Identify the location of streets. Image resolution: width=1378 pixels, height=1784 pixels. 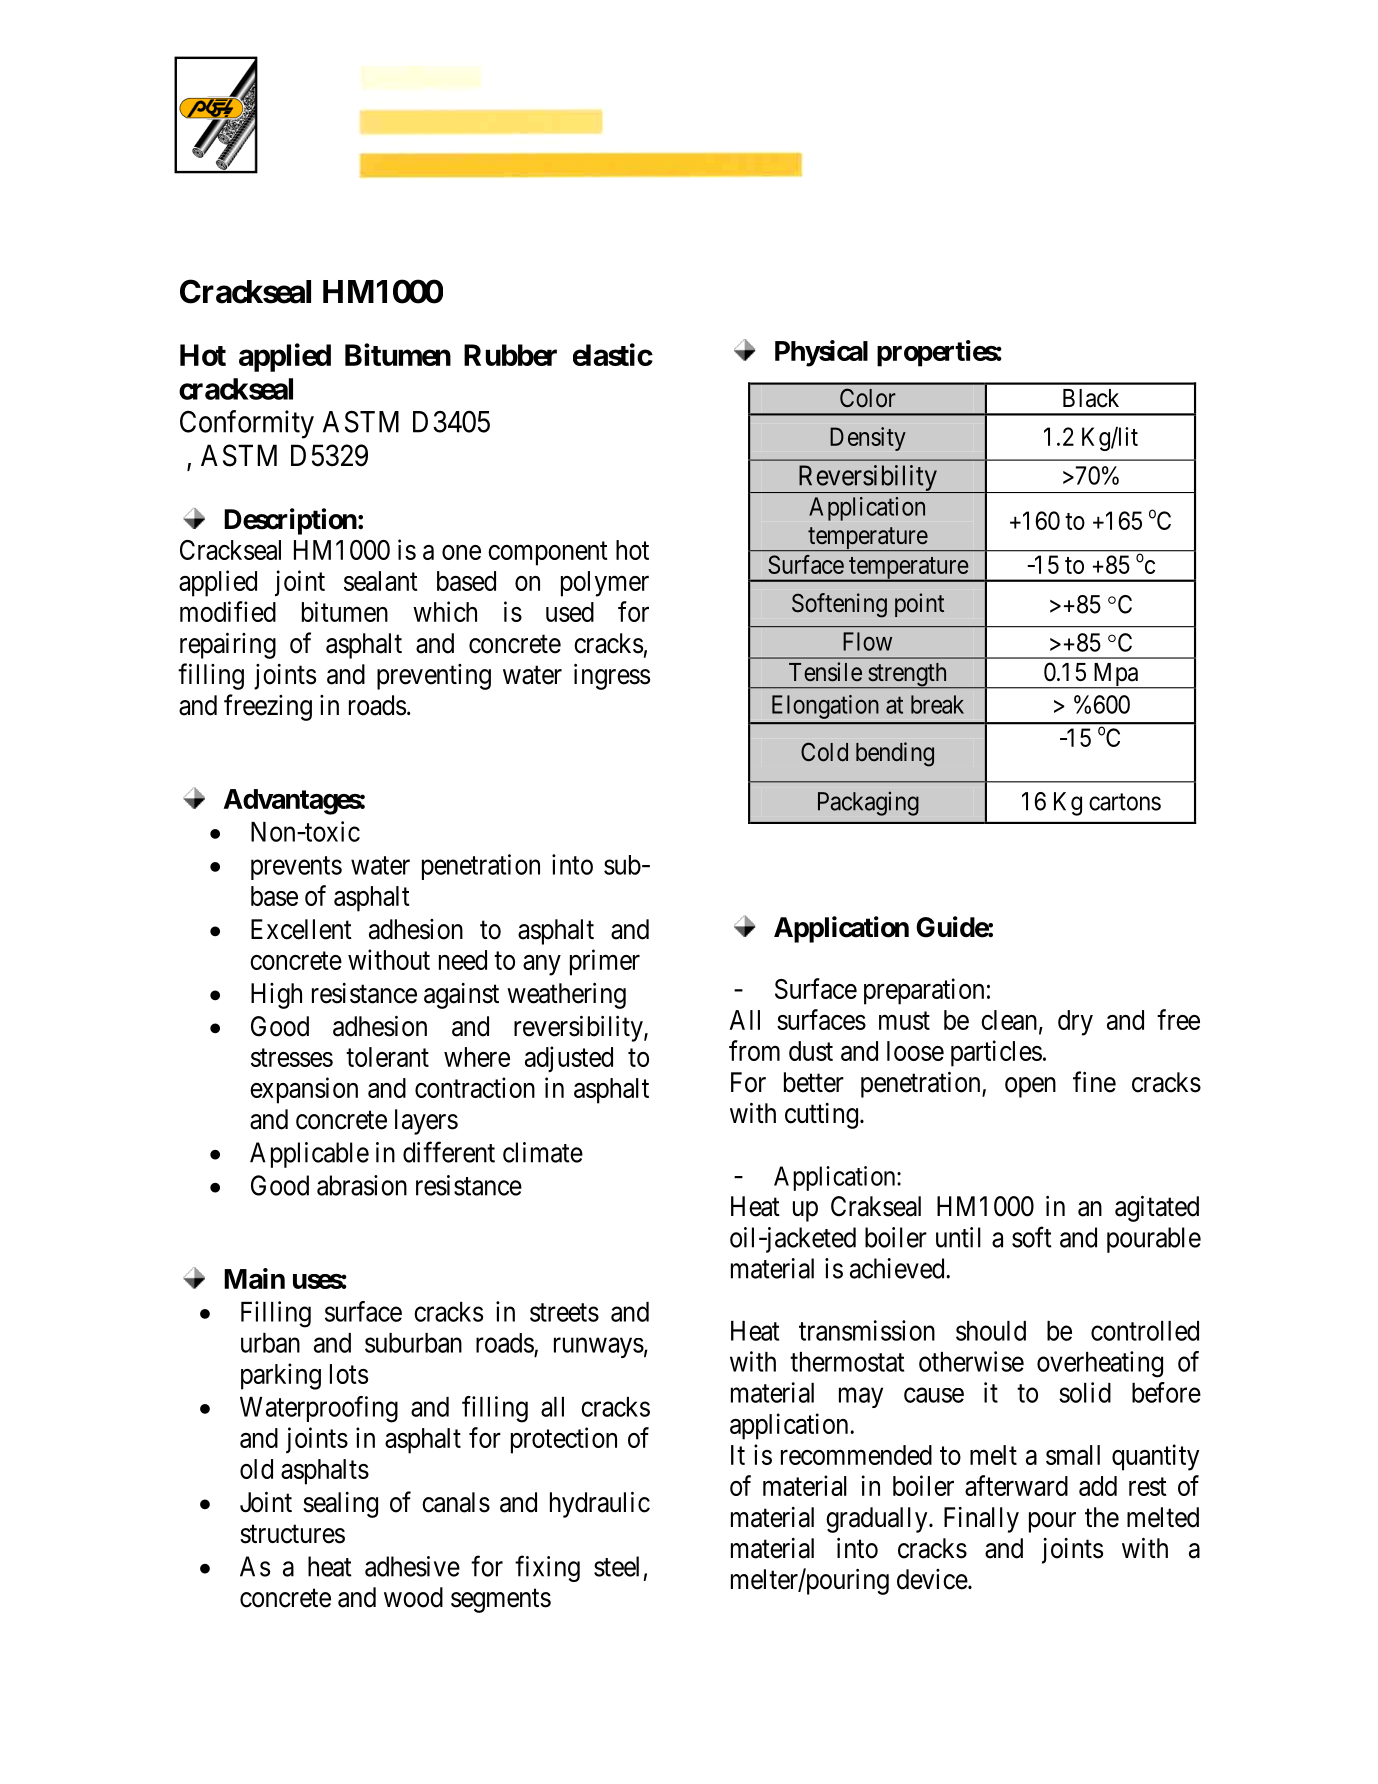
(564, 1312).
